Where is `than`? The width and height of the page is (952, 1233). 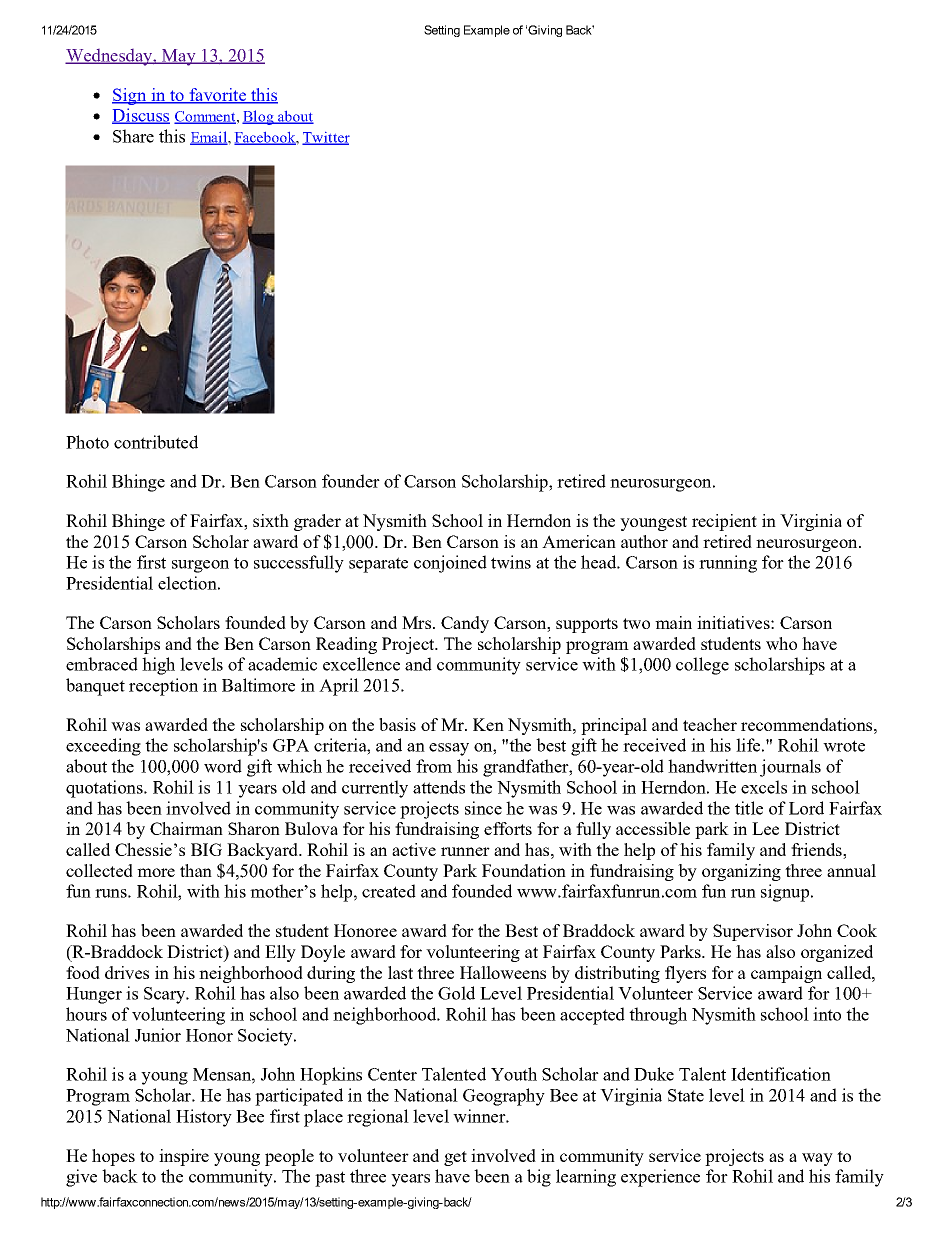 than is located at coordinates (196, 870).
